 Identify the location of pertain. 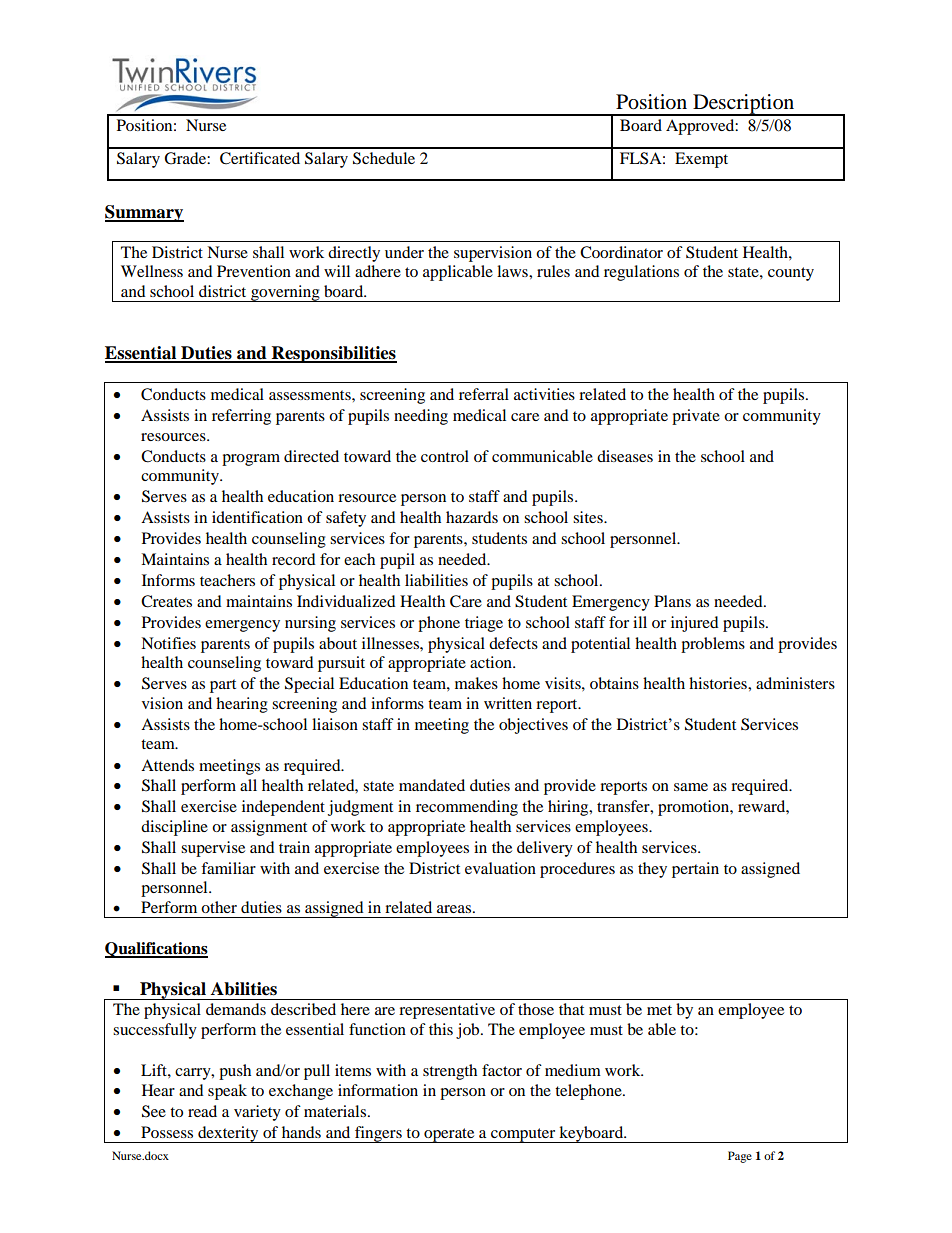
(695, 870).
